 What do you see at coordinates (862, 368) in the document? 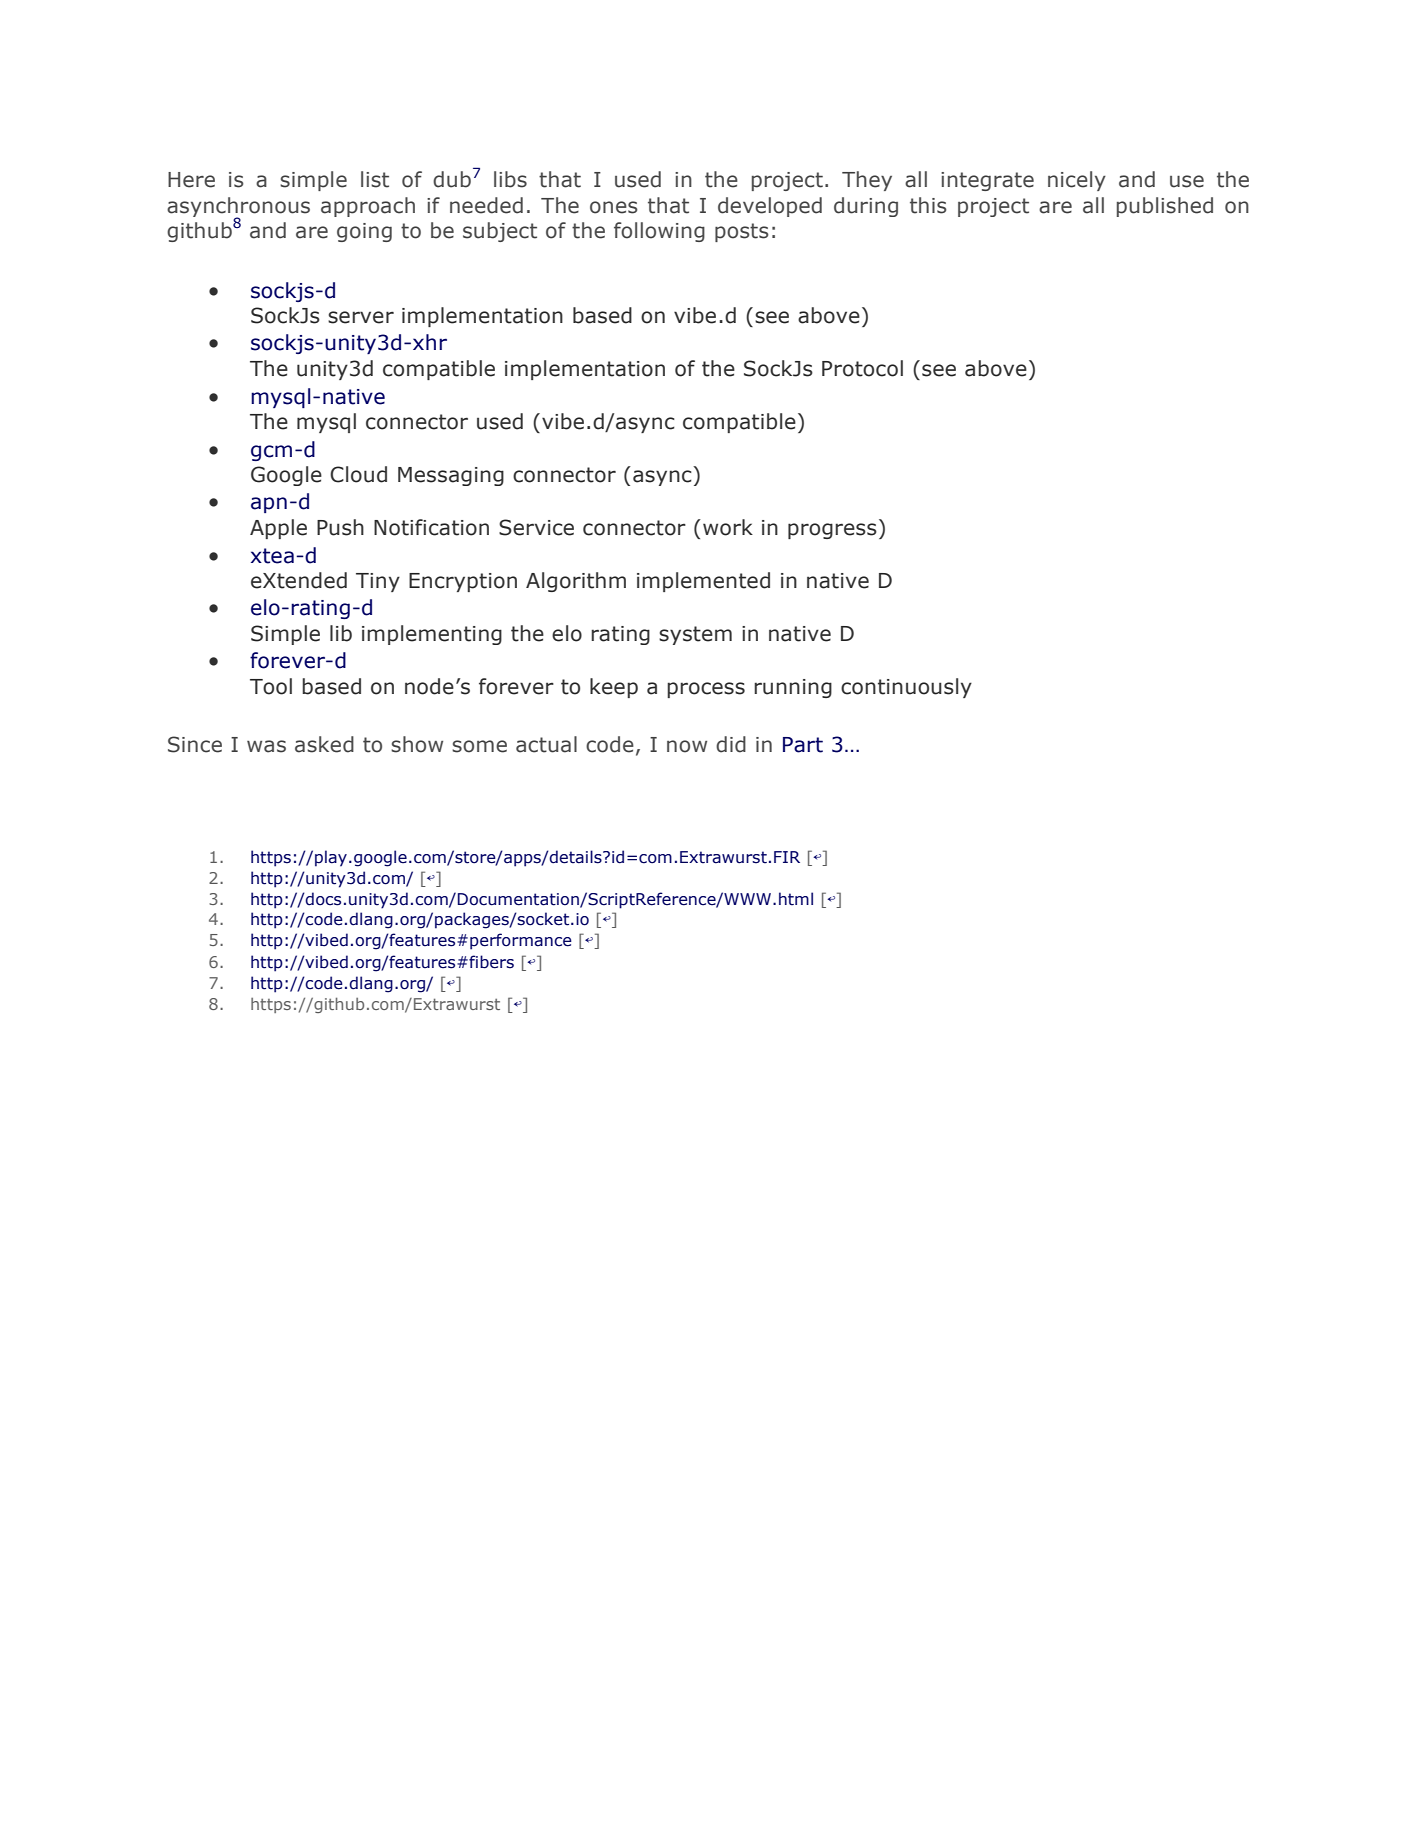
I see `Protocol` at bounding box center [862, 368].
